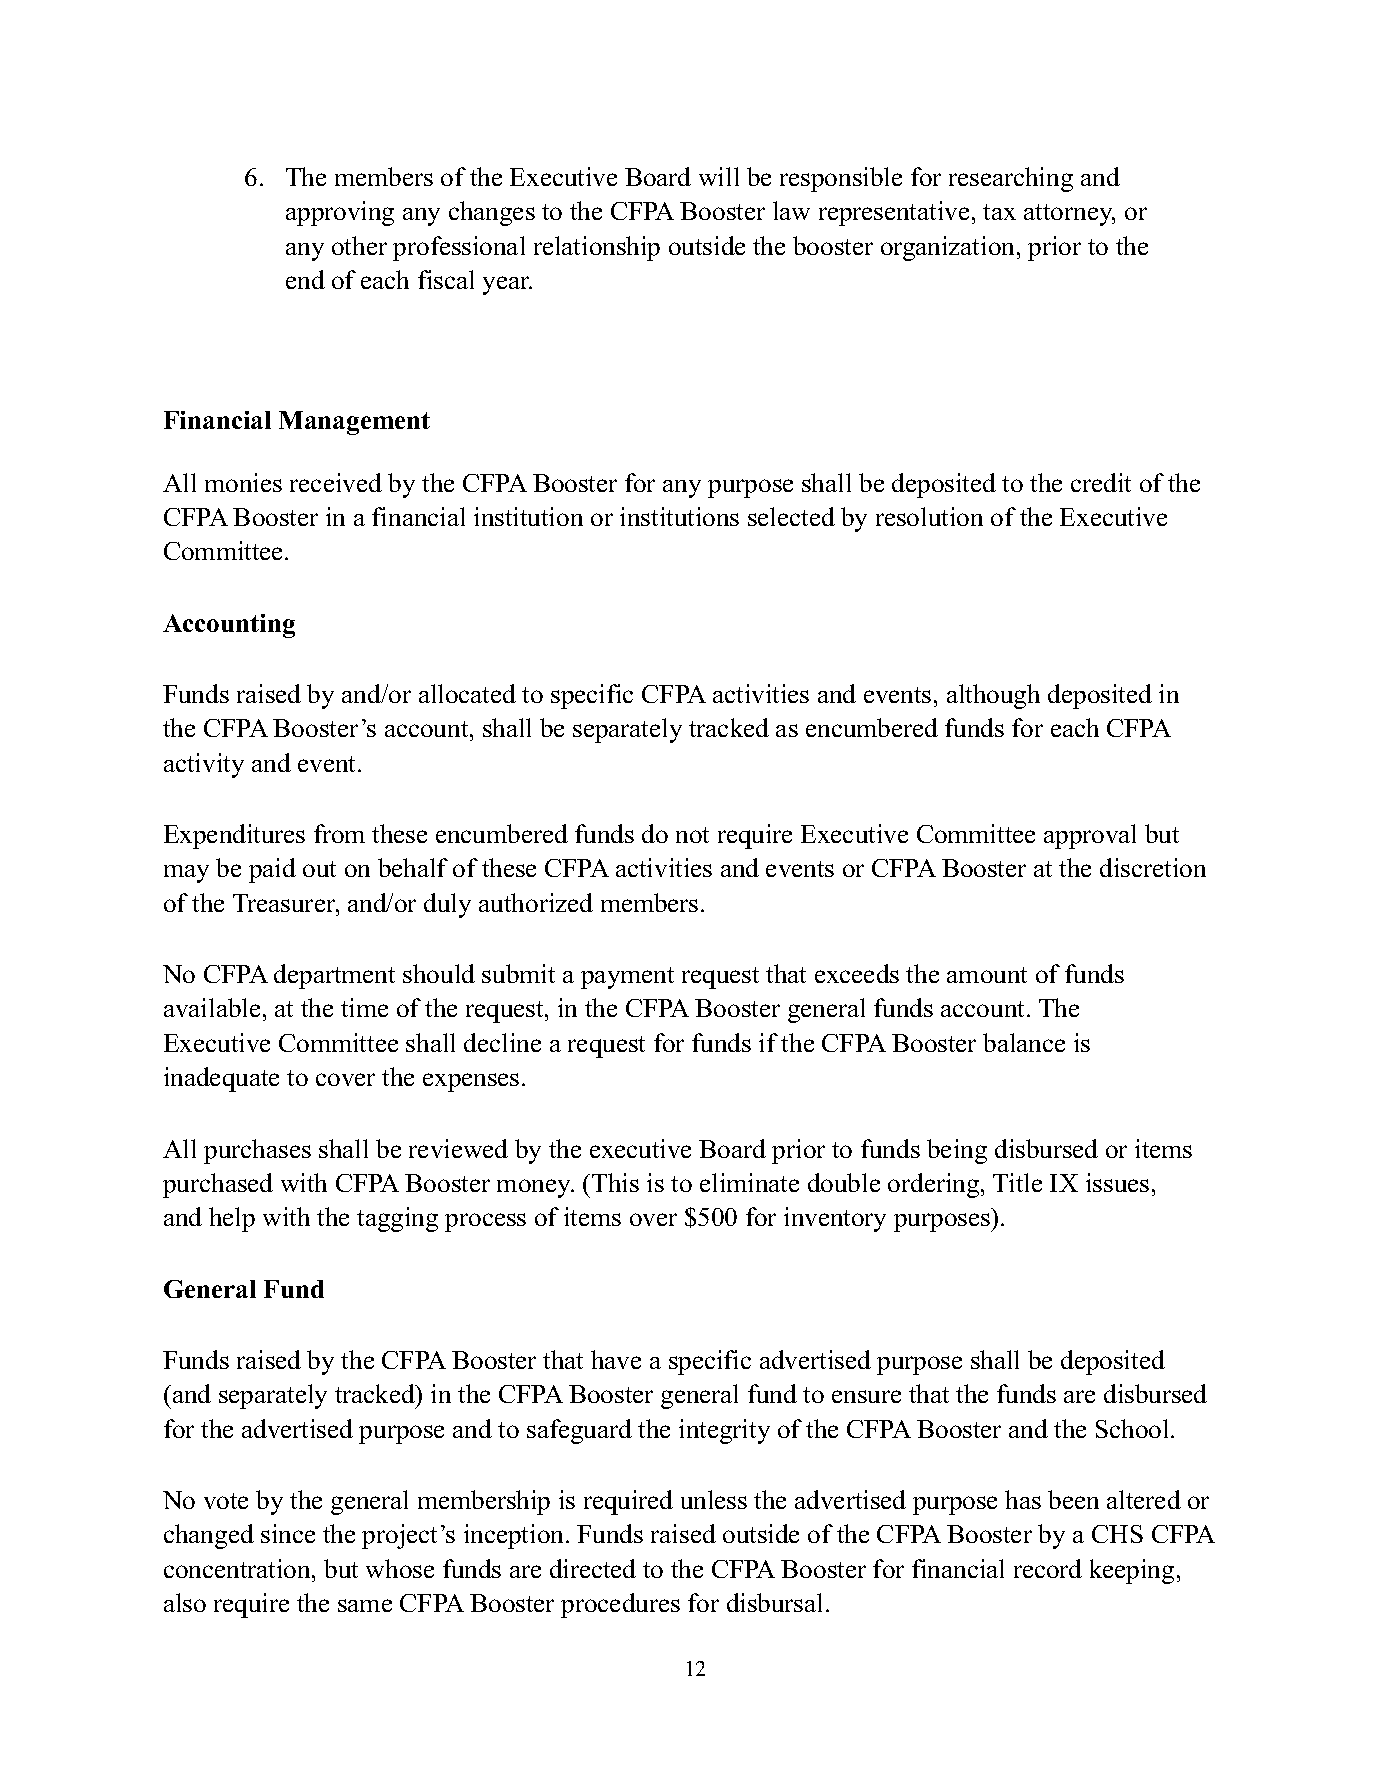 This image has width=1384, height=1791. I want to click on record, so click(1048, 1568).
